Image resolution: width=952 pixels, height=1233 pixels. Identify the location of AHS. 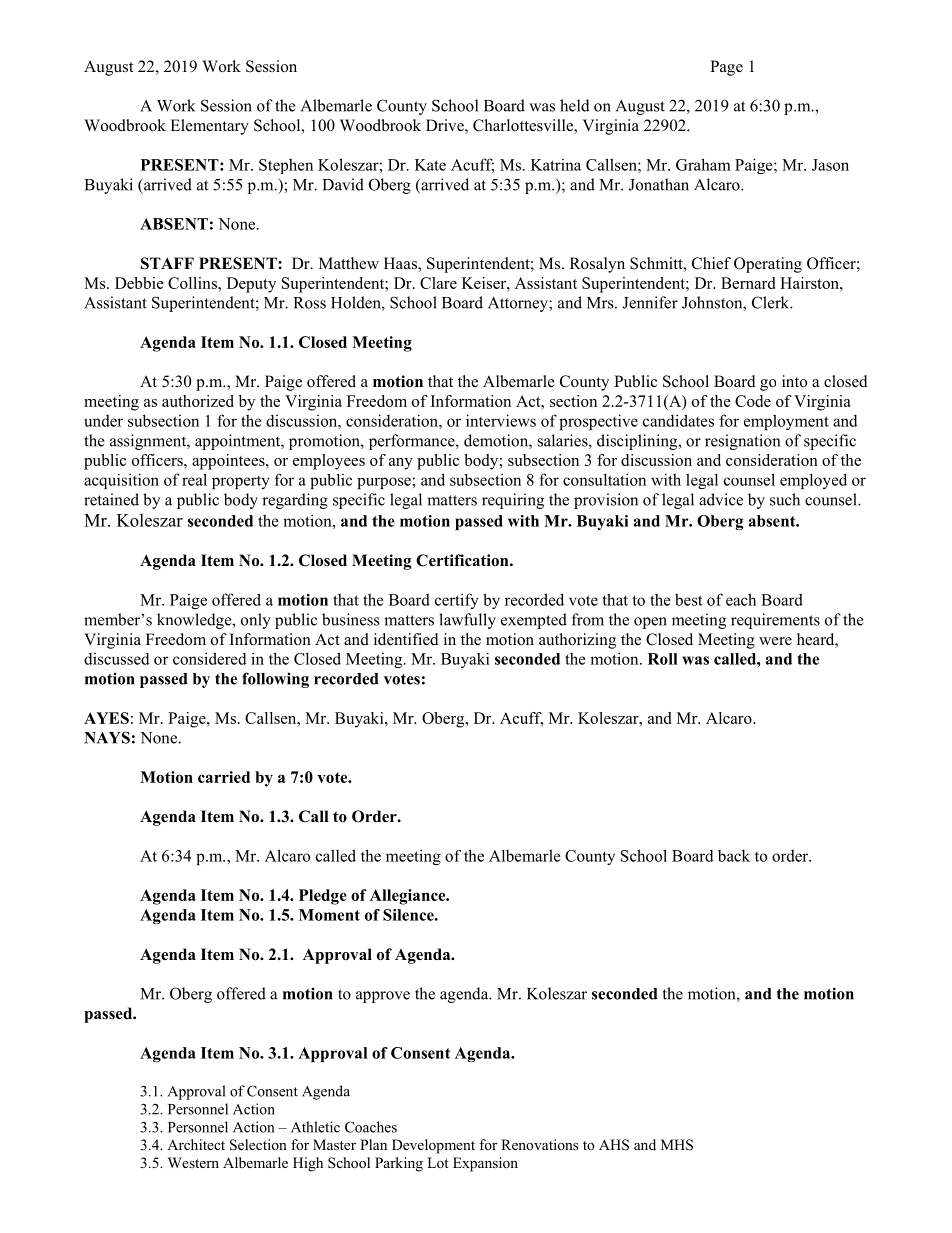
(614, 1145).
